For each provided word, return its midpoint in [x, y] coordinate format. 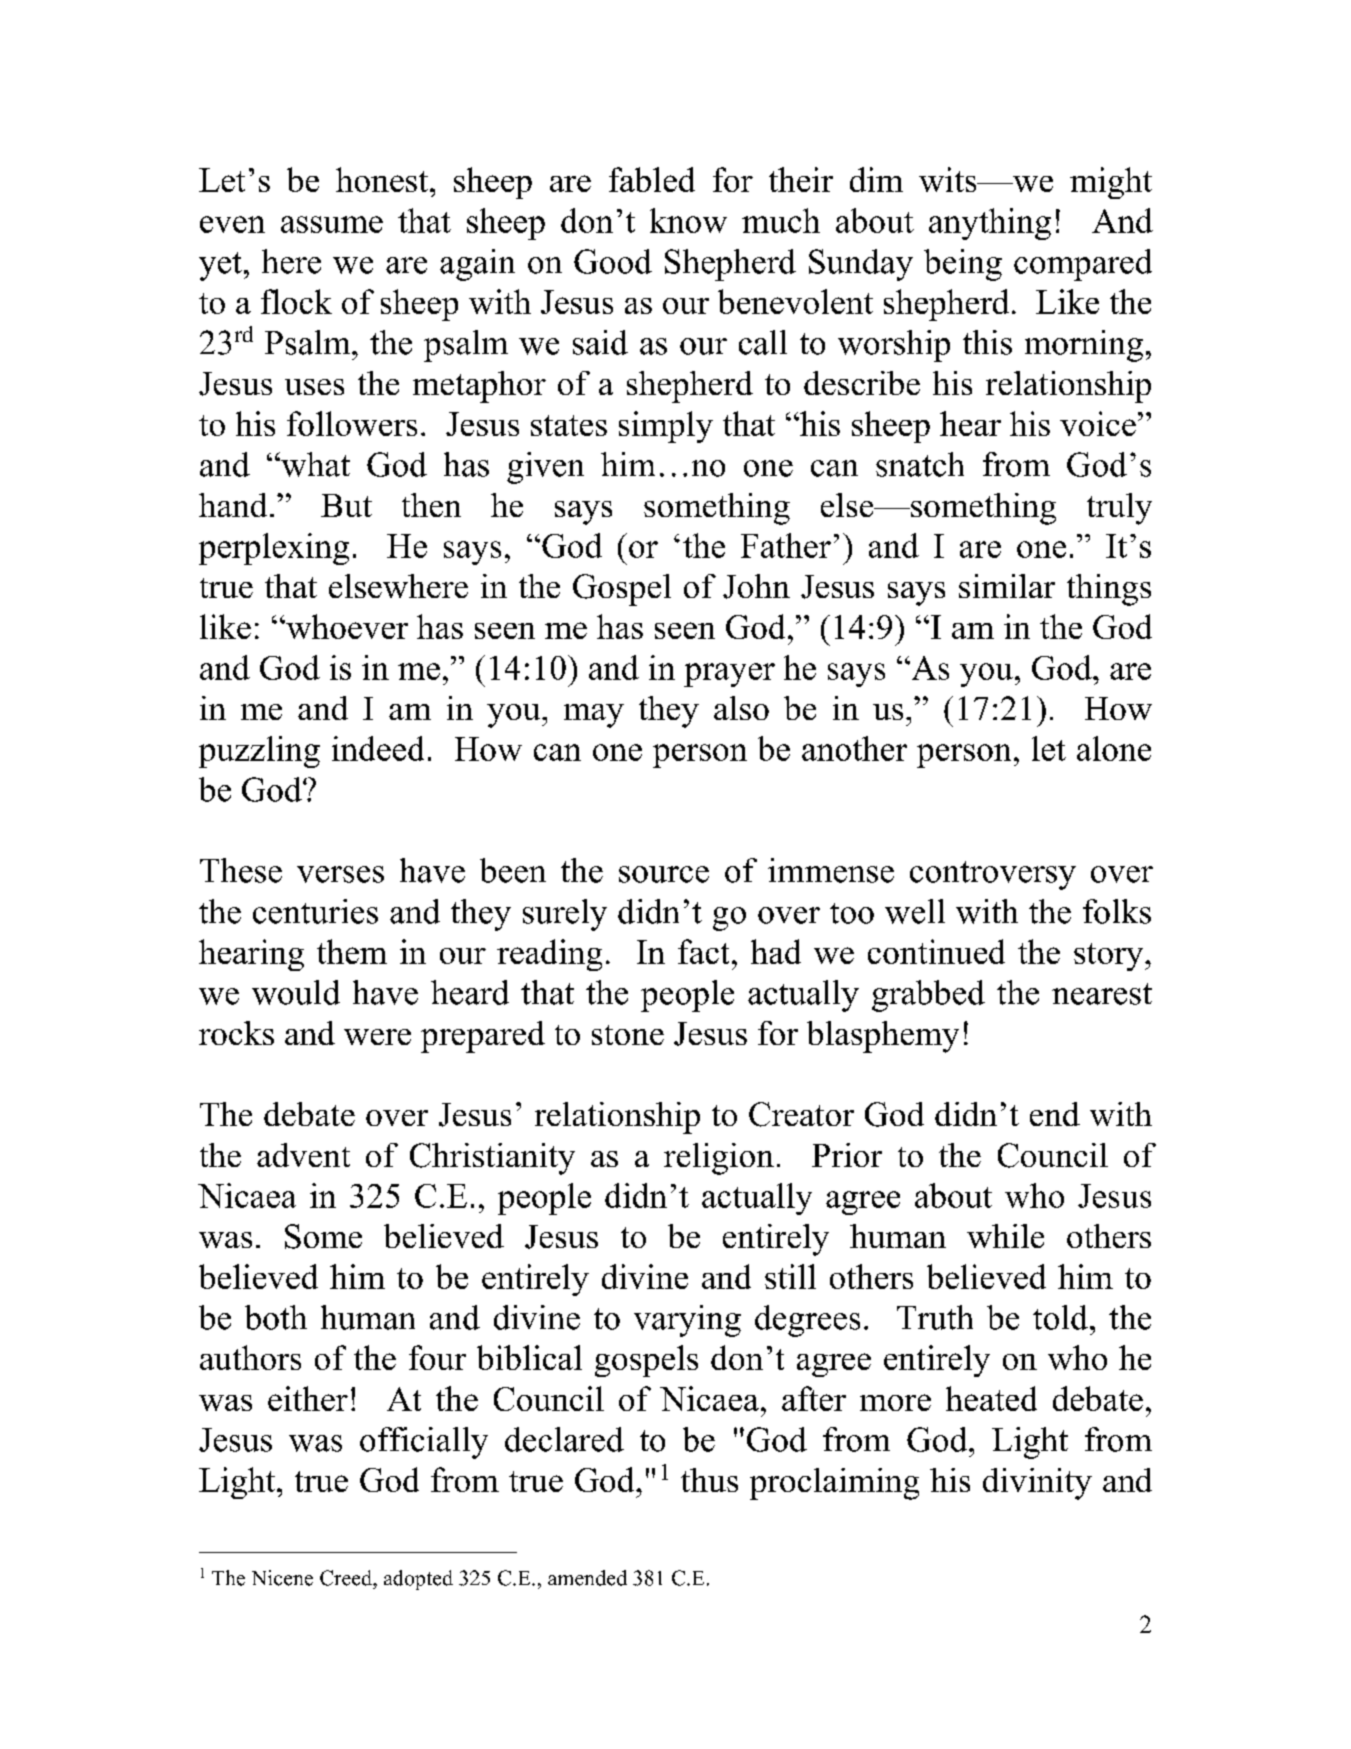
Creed [347, 1578]
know [688, 220]
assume [332, 224]
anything [990, 224]
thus [709, 1480]
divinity [1037, 1484]
